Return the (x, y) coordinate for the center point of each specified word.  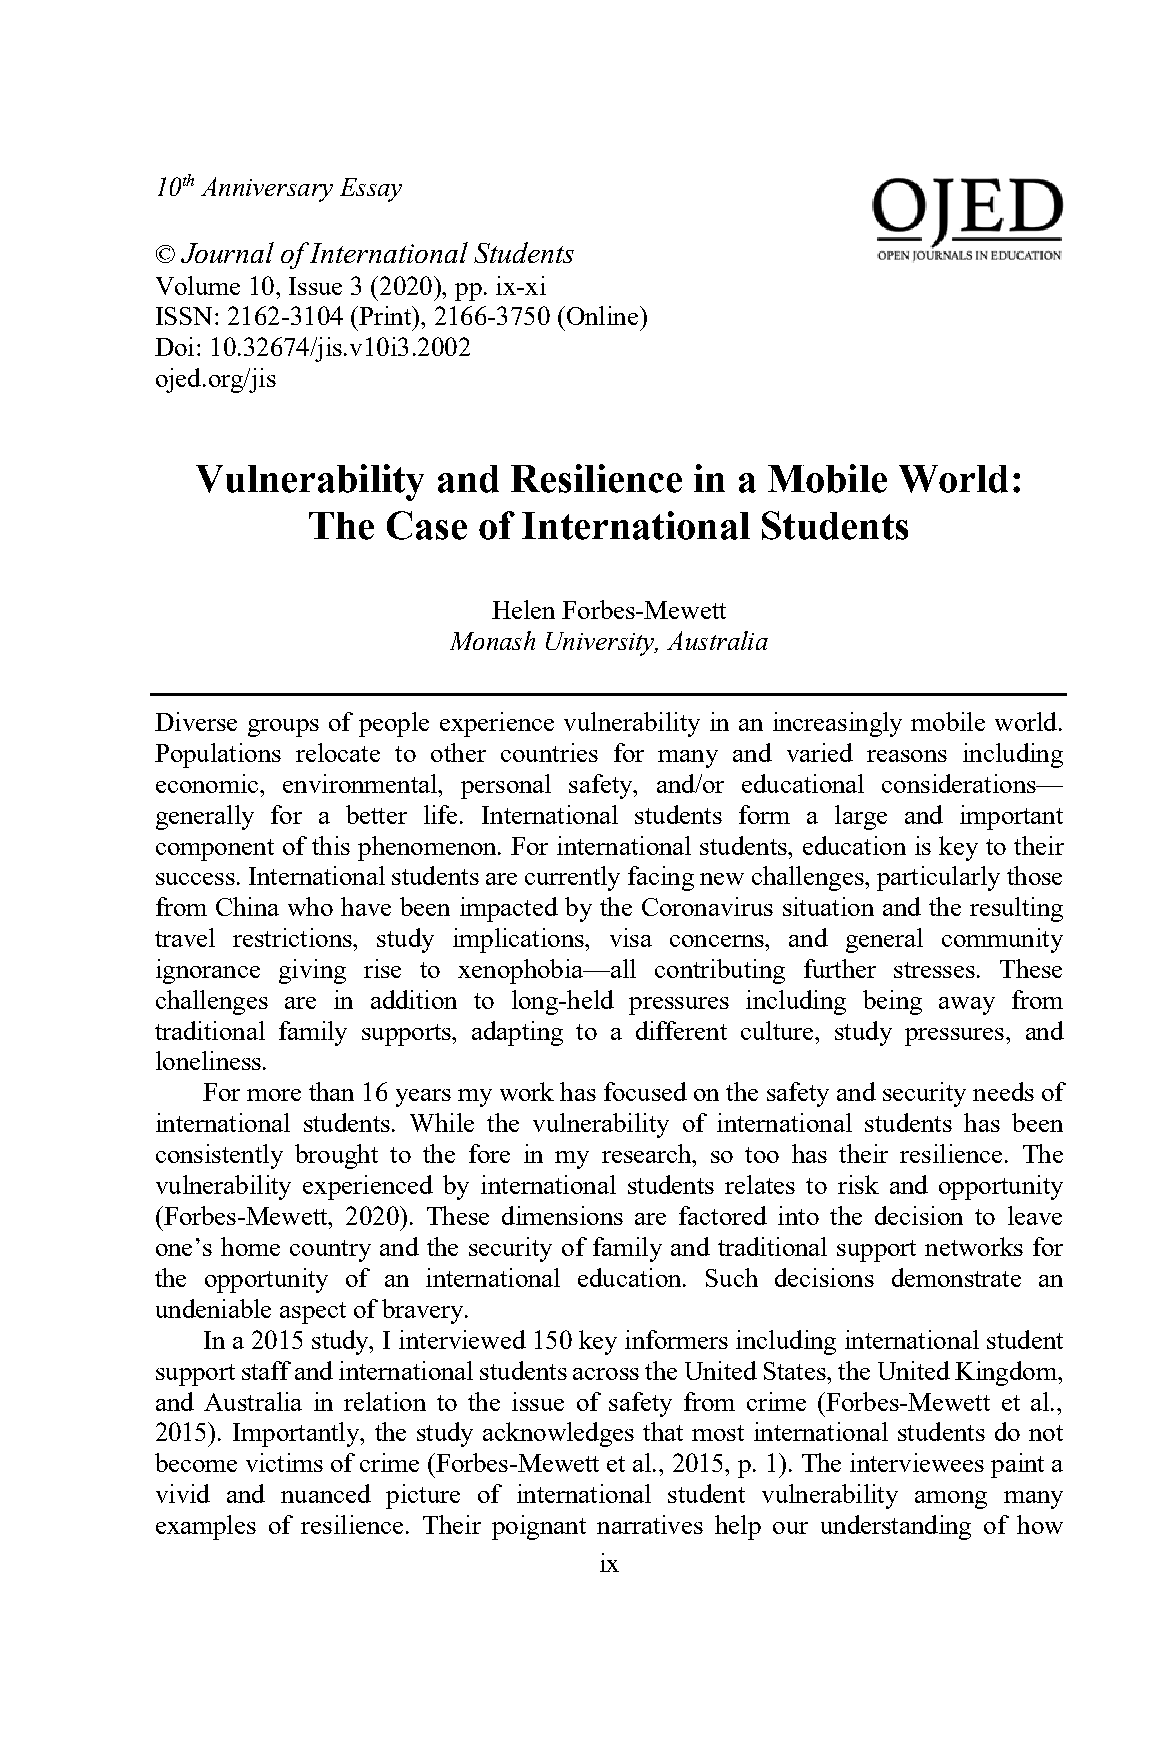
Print (385, 315)
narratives (650, 1524)
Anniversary (267, 189)
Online (602, 315)
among (951, 1500)
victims (284, 1462)
